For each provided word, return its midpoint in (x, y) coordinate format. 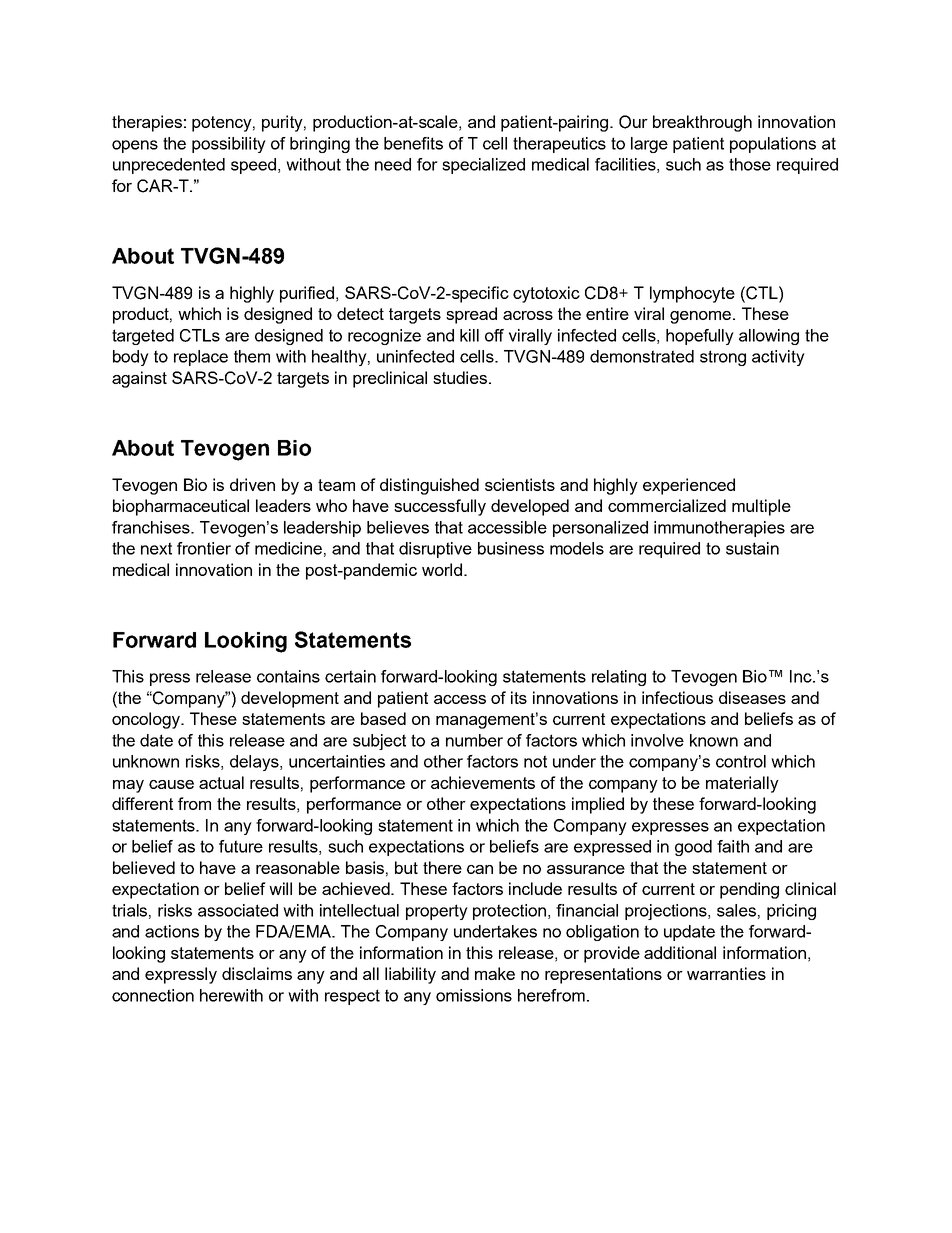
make (495, 973)
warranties (726, 973)
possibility (229, 145)
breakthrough (702, 123)
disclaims (257, 973)
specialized (483, 166)
